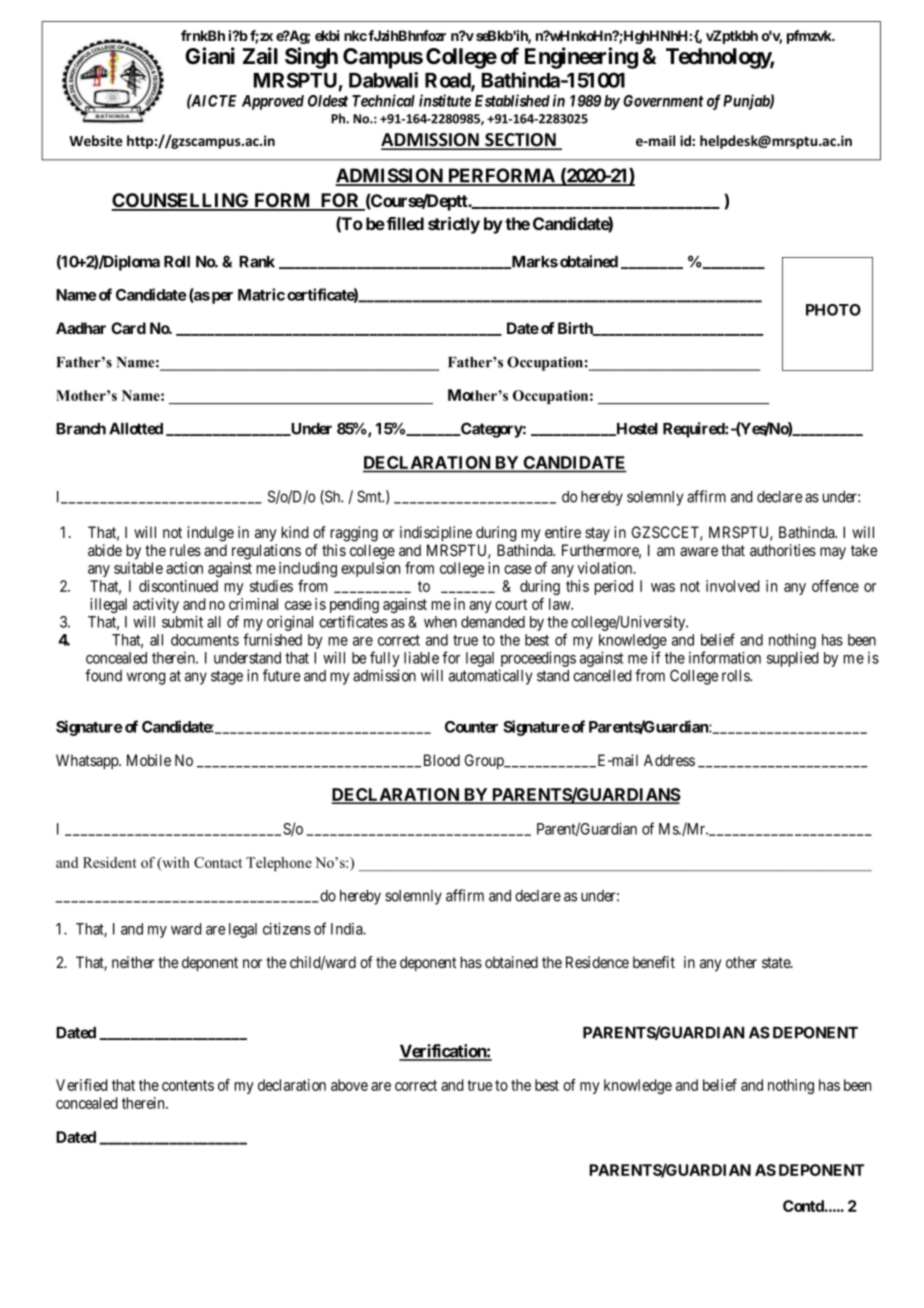 The width and height of the screenshot is (924, 1308). What do you see at coordinates (349, 1085) in the screenshot?
I see `above` at bounding box center [349, 1085].
